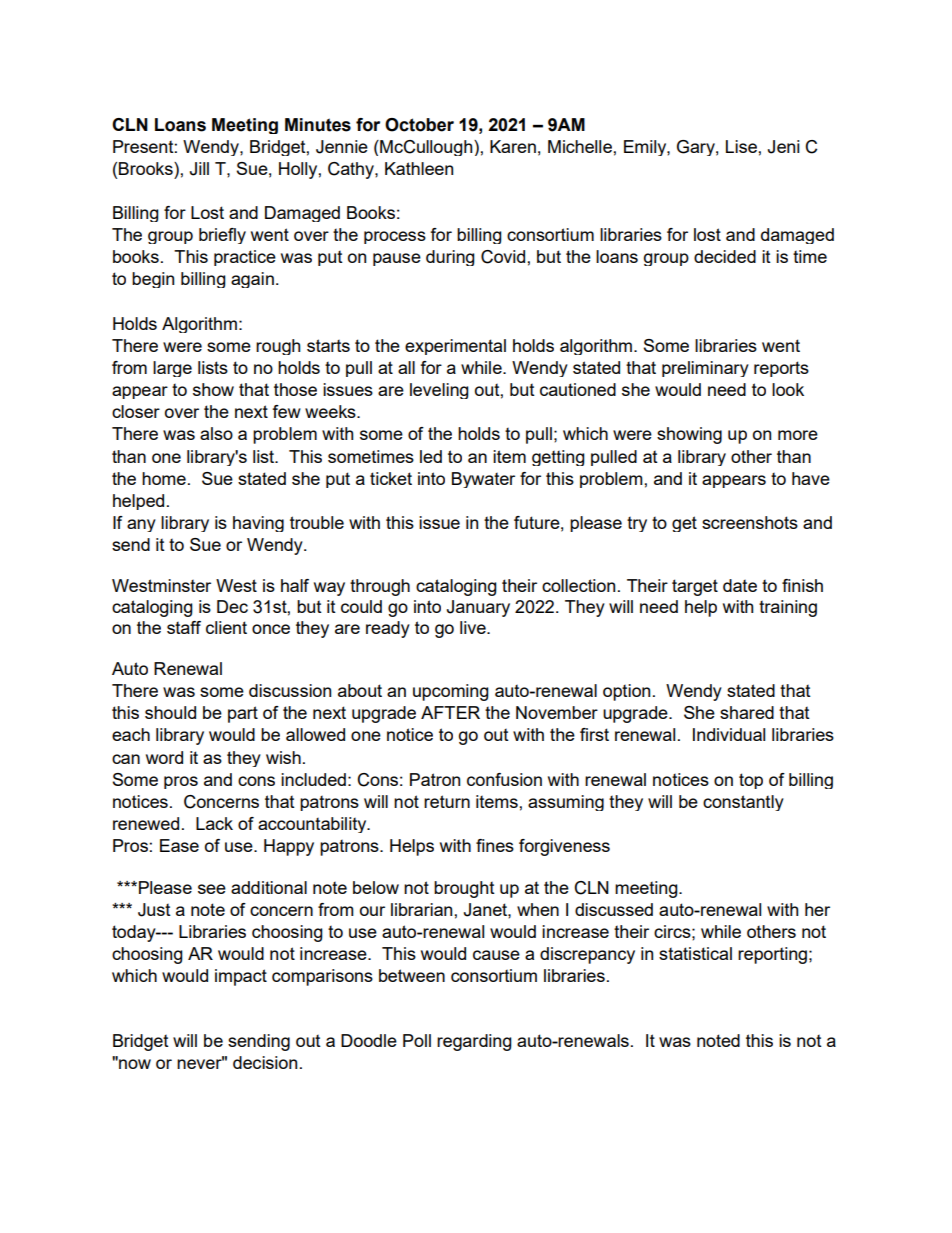 This page has width=952, height=1233. I want to click on statistical, so click(695, 953).
